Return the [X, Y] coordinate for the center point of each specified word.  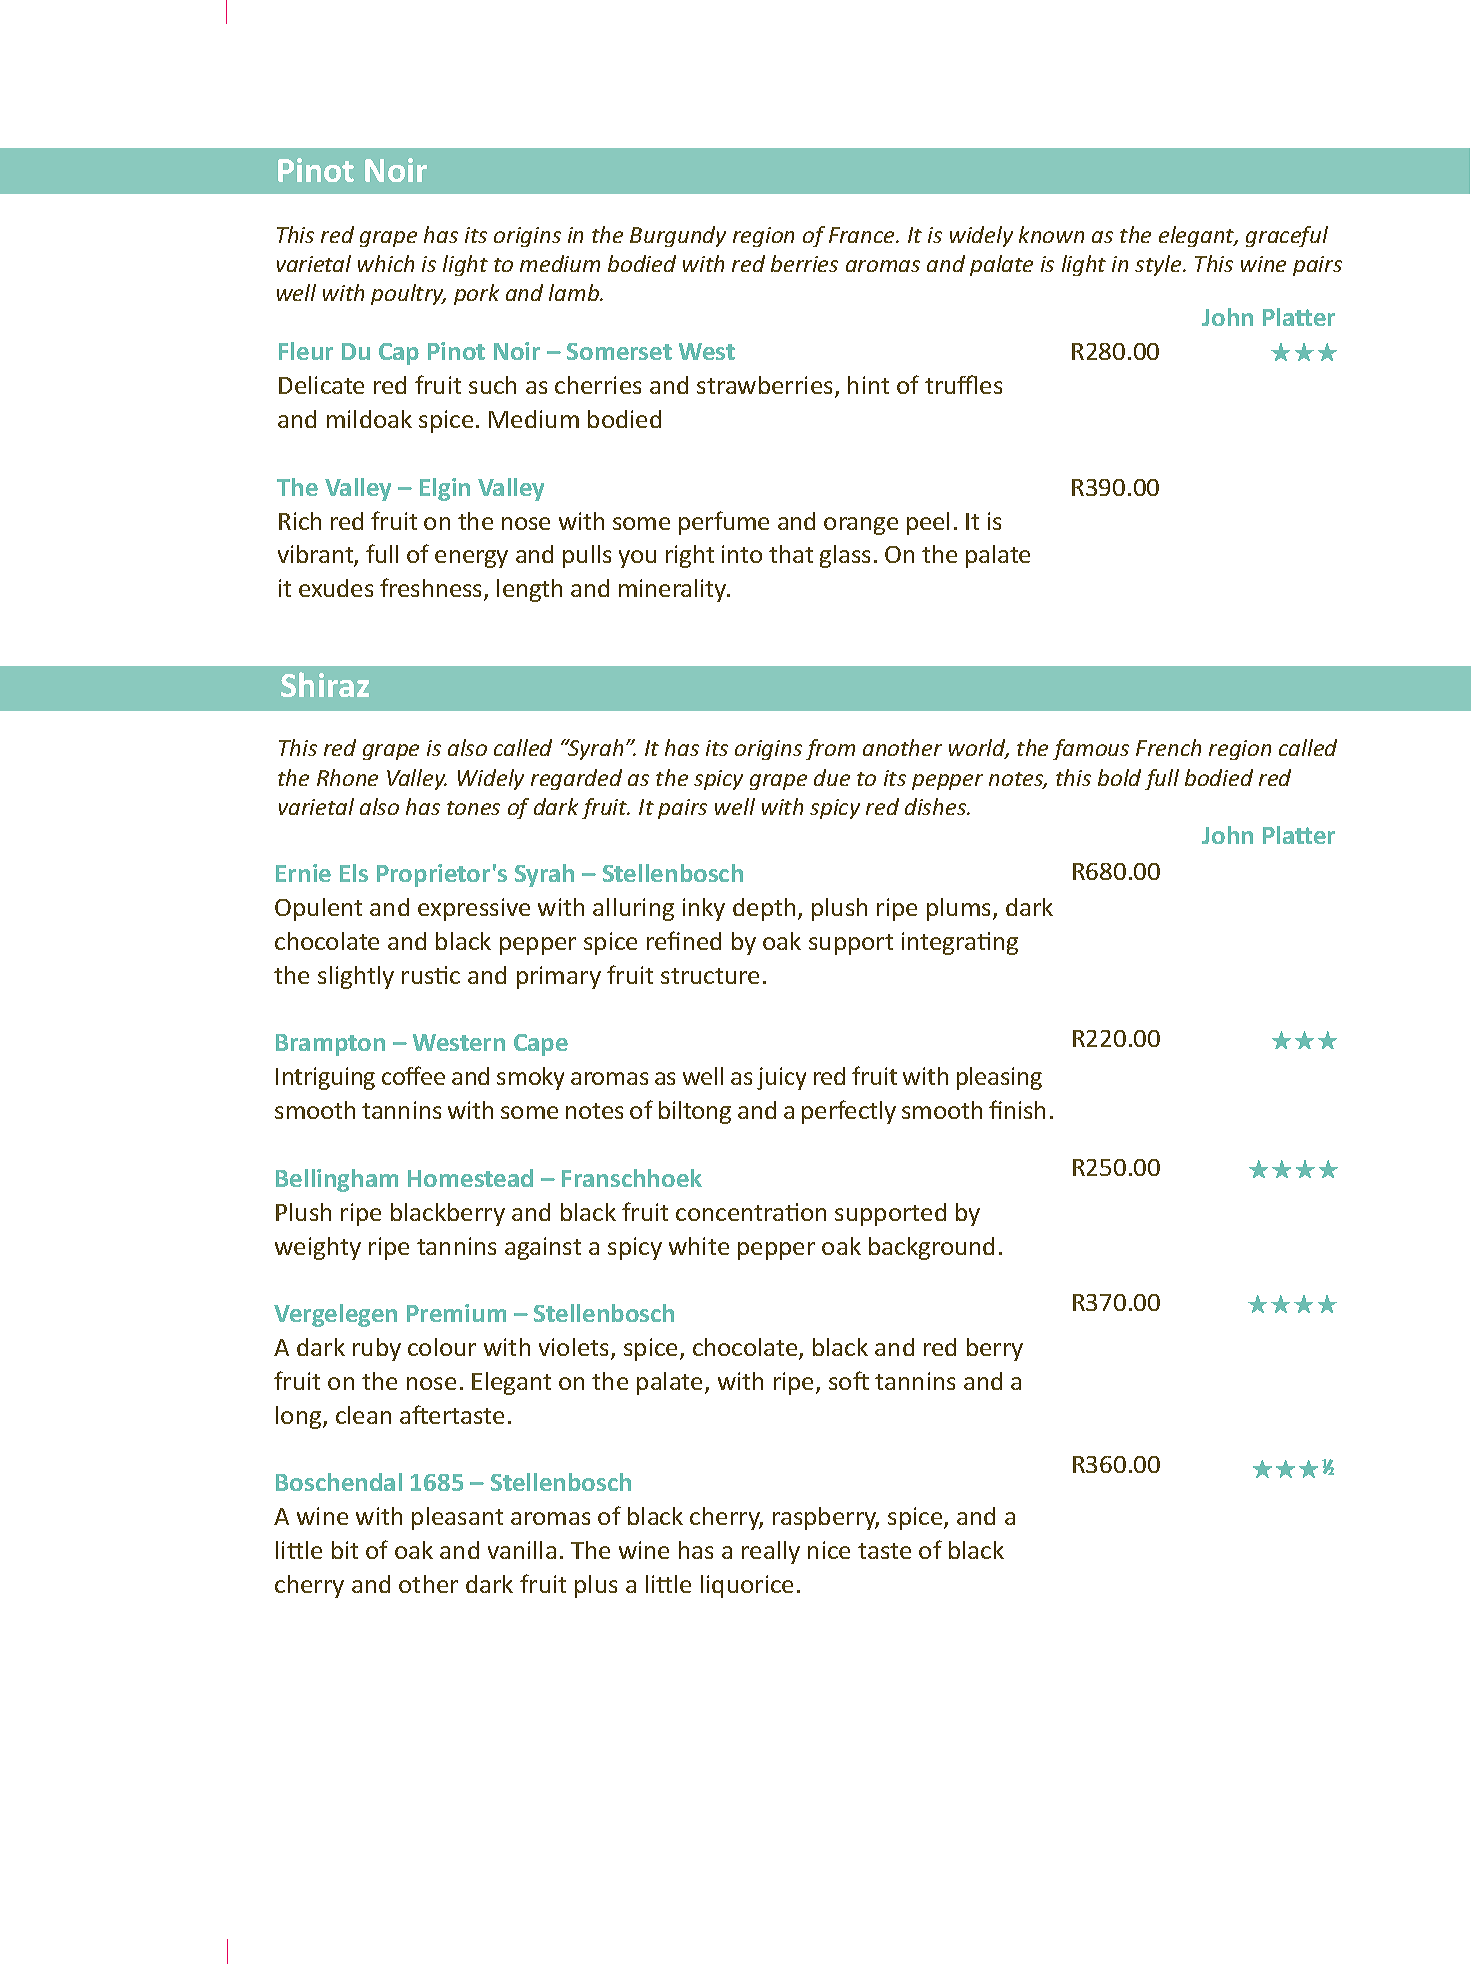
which [386, 263]
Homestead [470, 1178]
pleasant [457, 1518]
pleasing [999, 1078]
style [1159, 265]
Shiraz [325, 684]
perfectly [849, 1112]
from [830, 749]
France [863, 235]
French [1168, 747]
